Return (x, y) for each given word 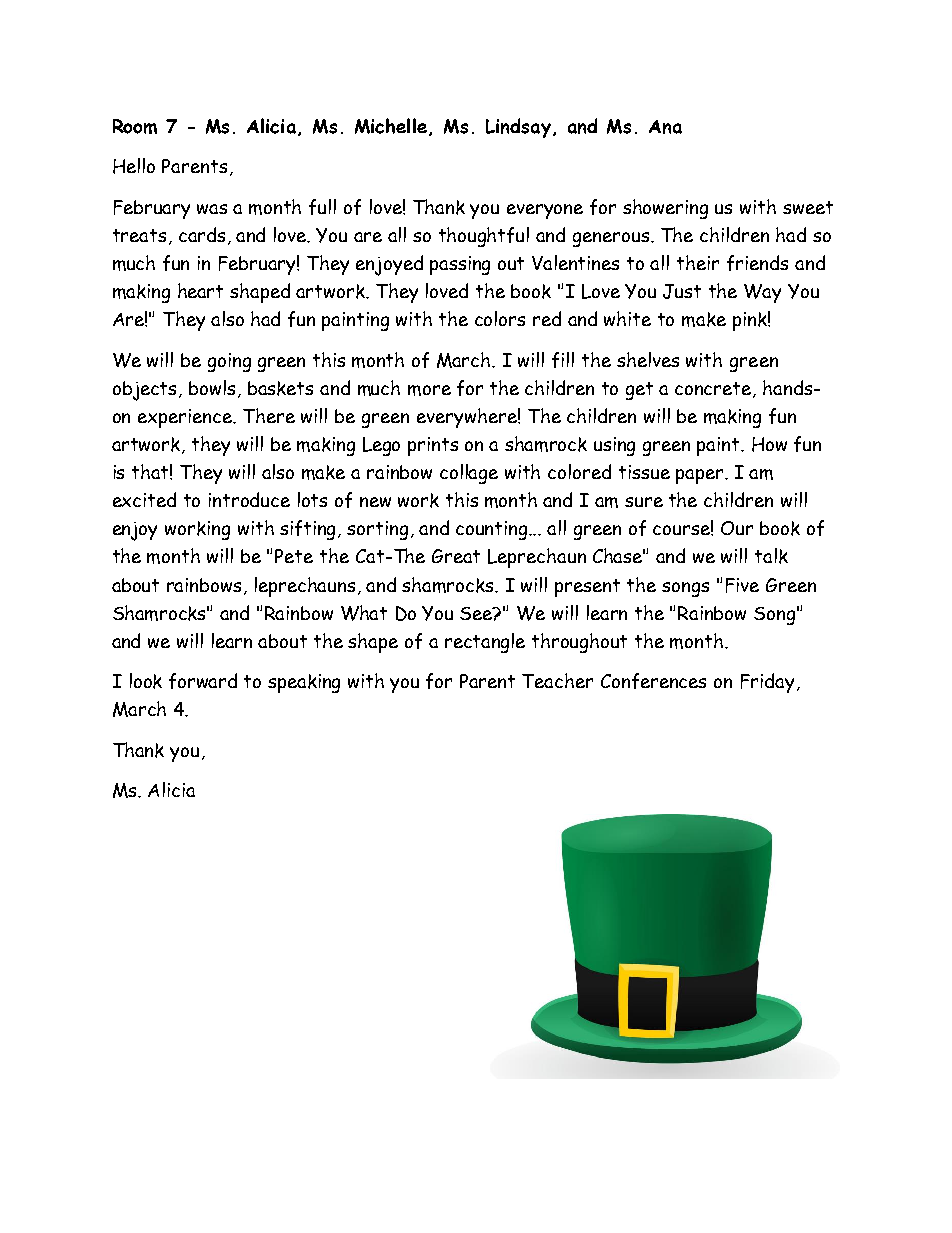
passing (460, 265)
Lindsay (518, 128)
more (429, 390)
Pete (294, 556)
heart (200, 290)
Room (135, 126)
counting (493, 530)
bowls (212, 387)
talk (771, 556)
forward (203, 681)
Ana (665, 127)
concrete (714, 390)
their (698, 262)
